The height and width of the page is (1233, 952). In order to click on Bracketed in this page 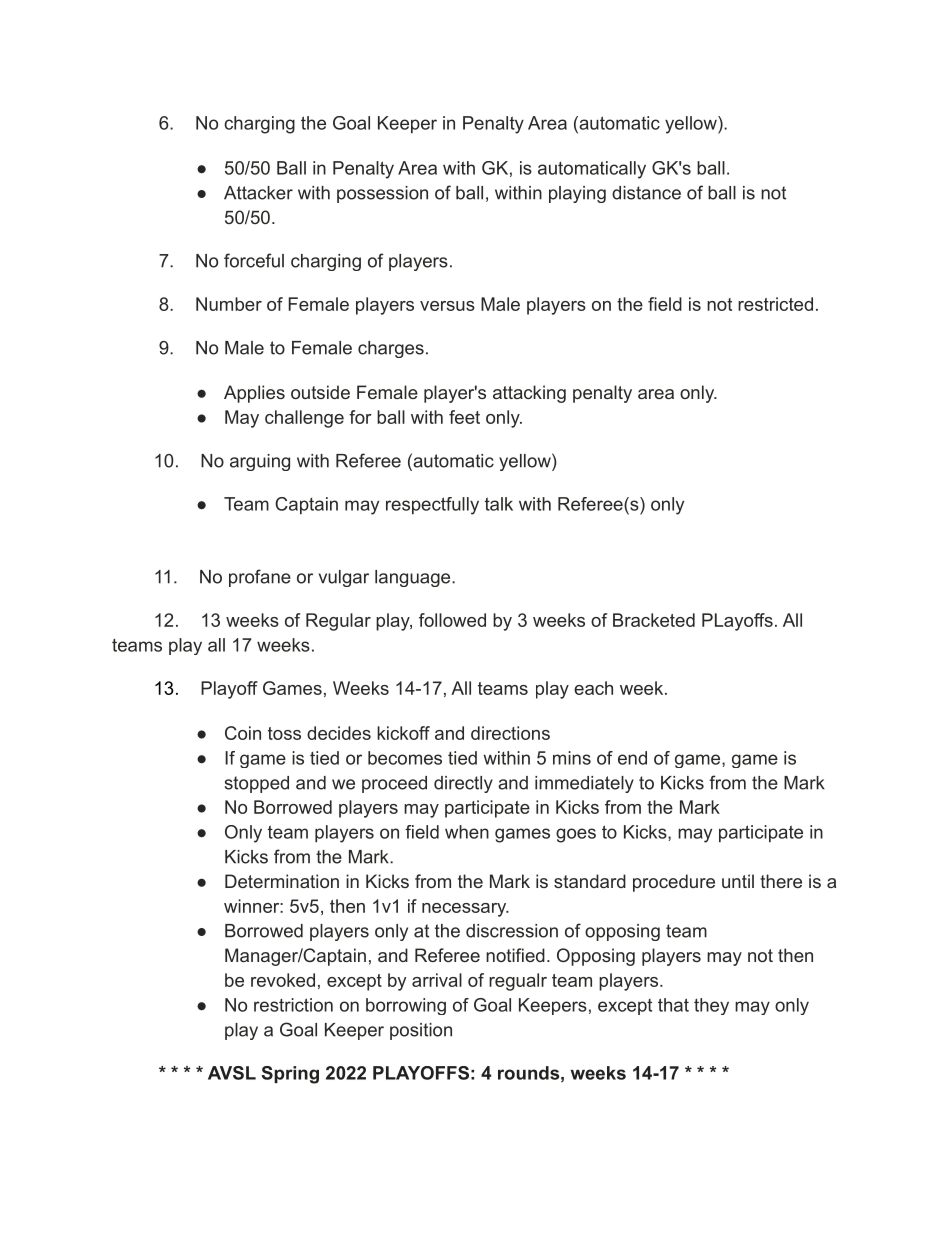, I will do `click(654, 620)`.
